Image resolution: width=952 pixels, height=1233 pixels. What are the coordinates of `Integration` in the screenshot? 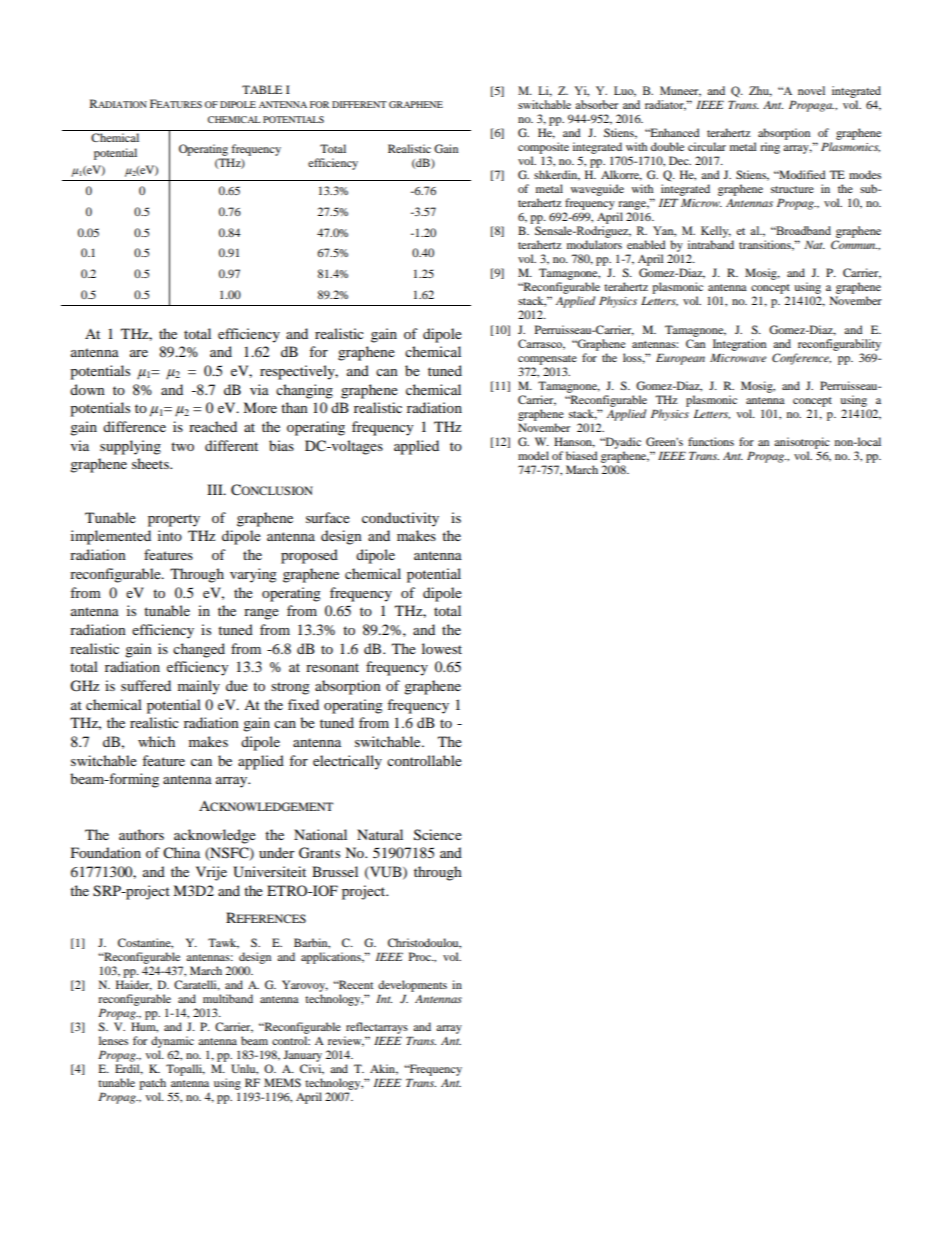 It's located at (740, 345).
